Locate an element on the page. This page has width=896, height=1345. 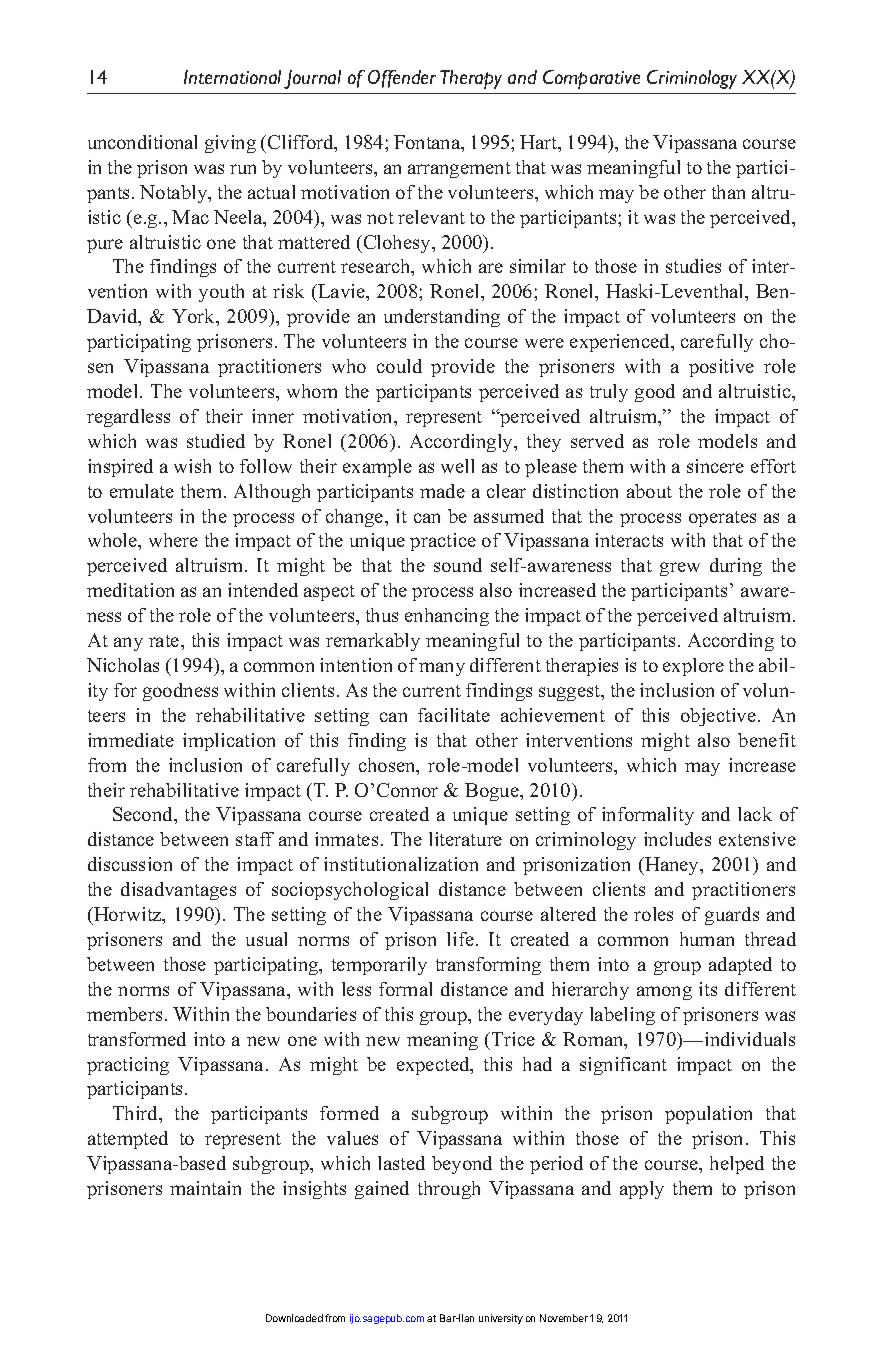
members is located at coordinates (124, 1014).
